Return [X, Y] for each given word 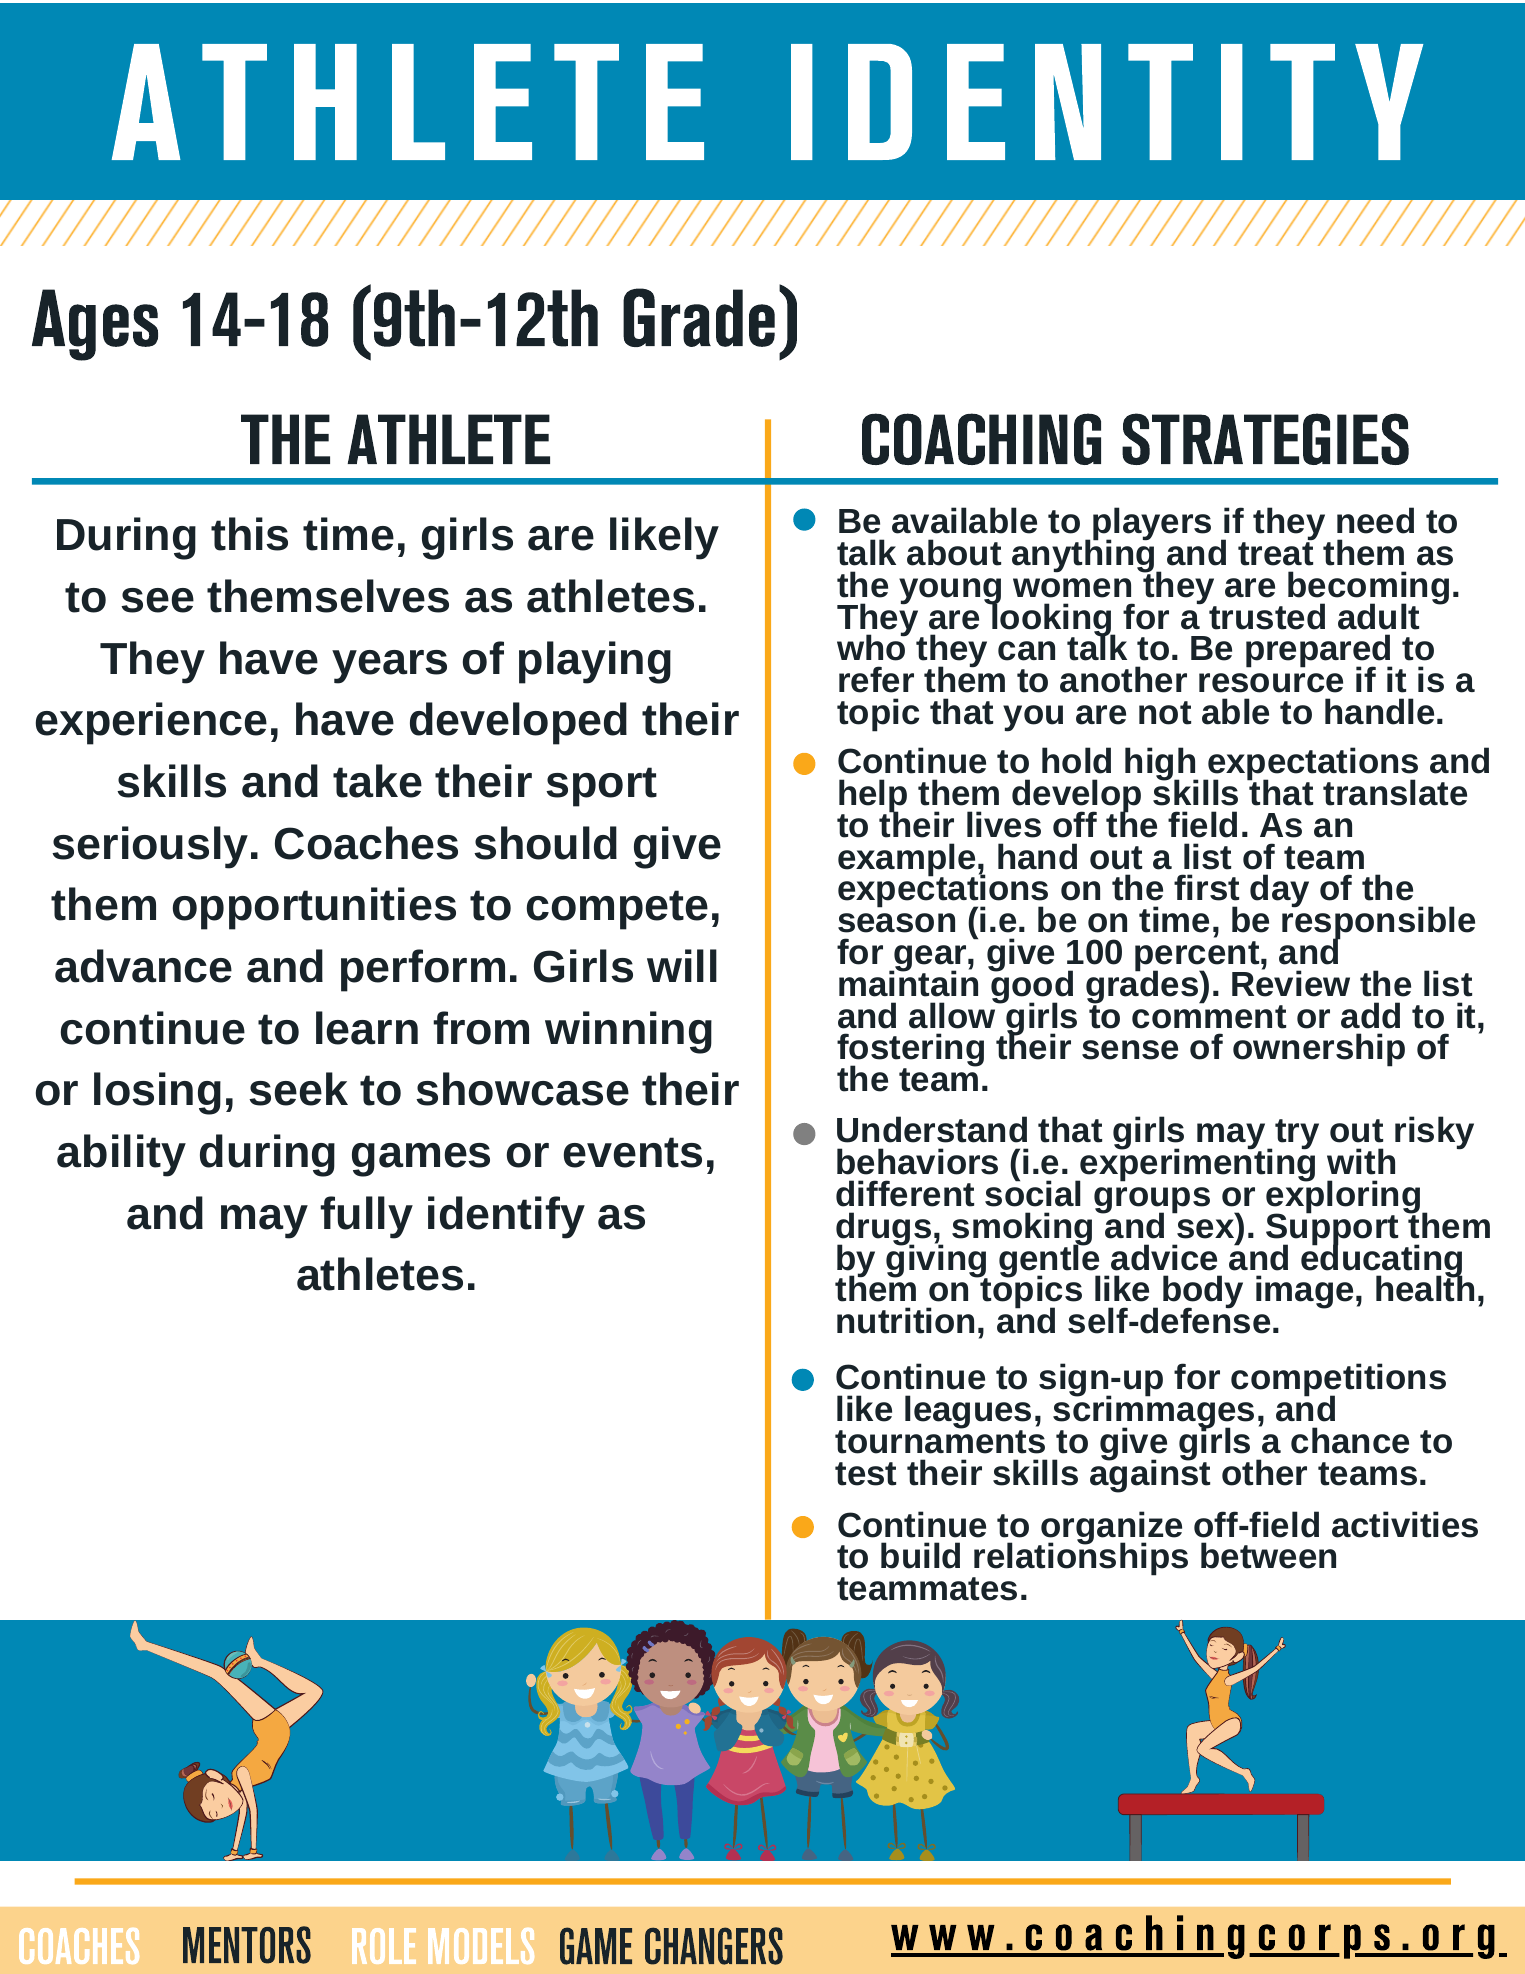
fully [366, 1217]
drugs [883, 1230]
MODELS [481, 1946]
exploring [1344, 1197]
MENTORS [247, 1945]
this [249, 534]
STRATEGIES [1265, 439]
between [1268, 1555]
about [954, 552]
